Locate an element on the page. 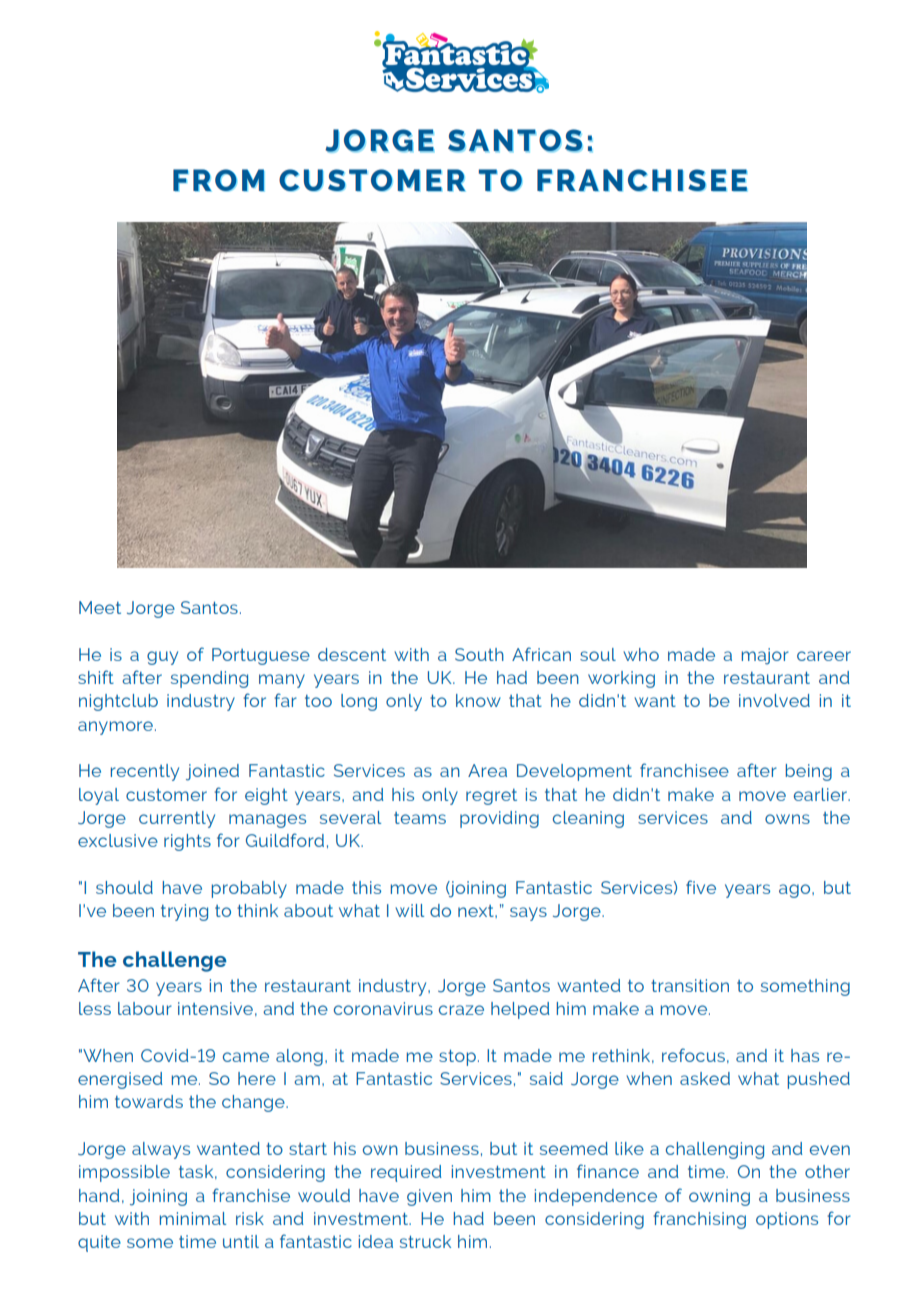 Image resolution: width=924 pixels, height=1308 pixels. major is located at coordinates (765, 656).
